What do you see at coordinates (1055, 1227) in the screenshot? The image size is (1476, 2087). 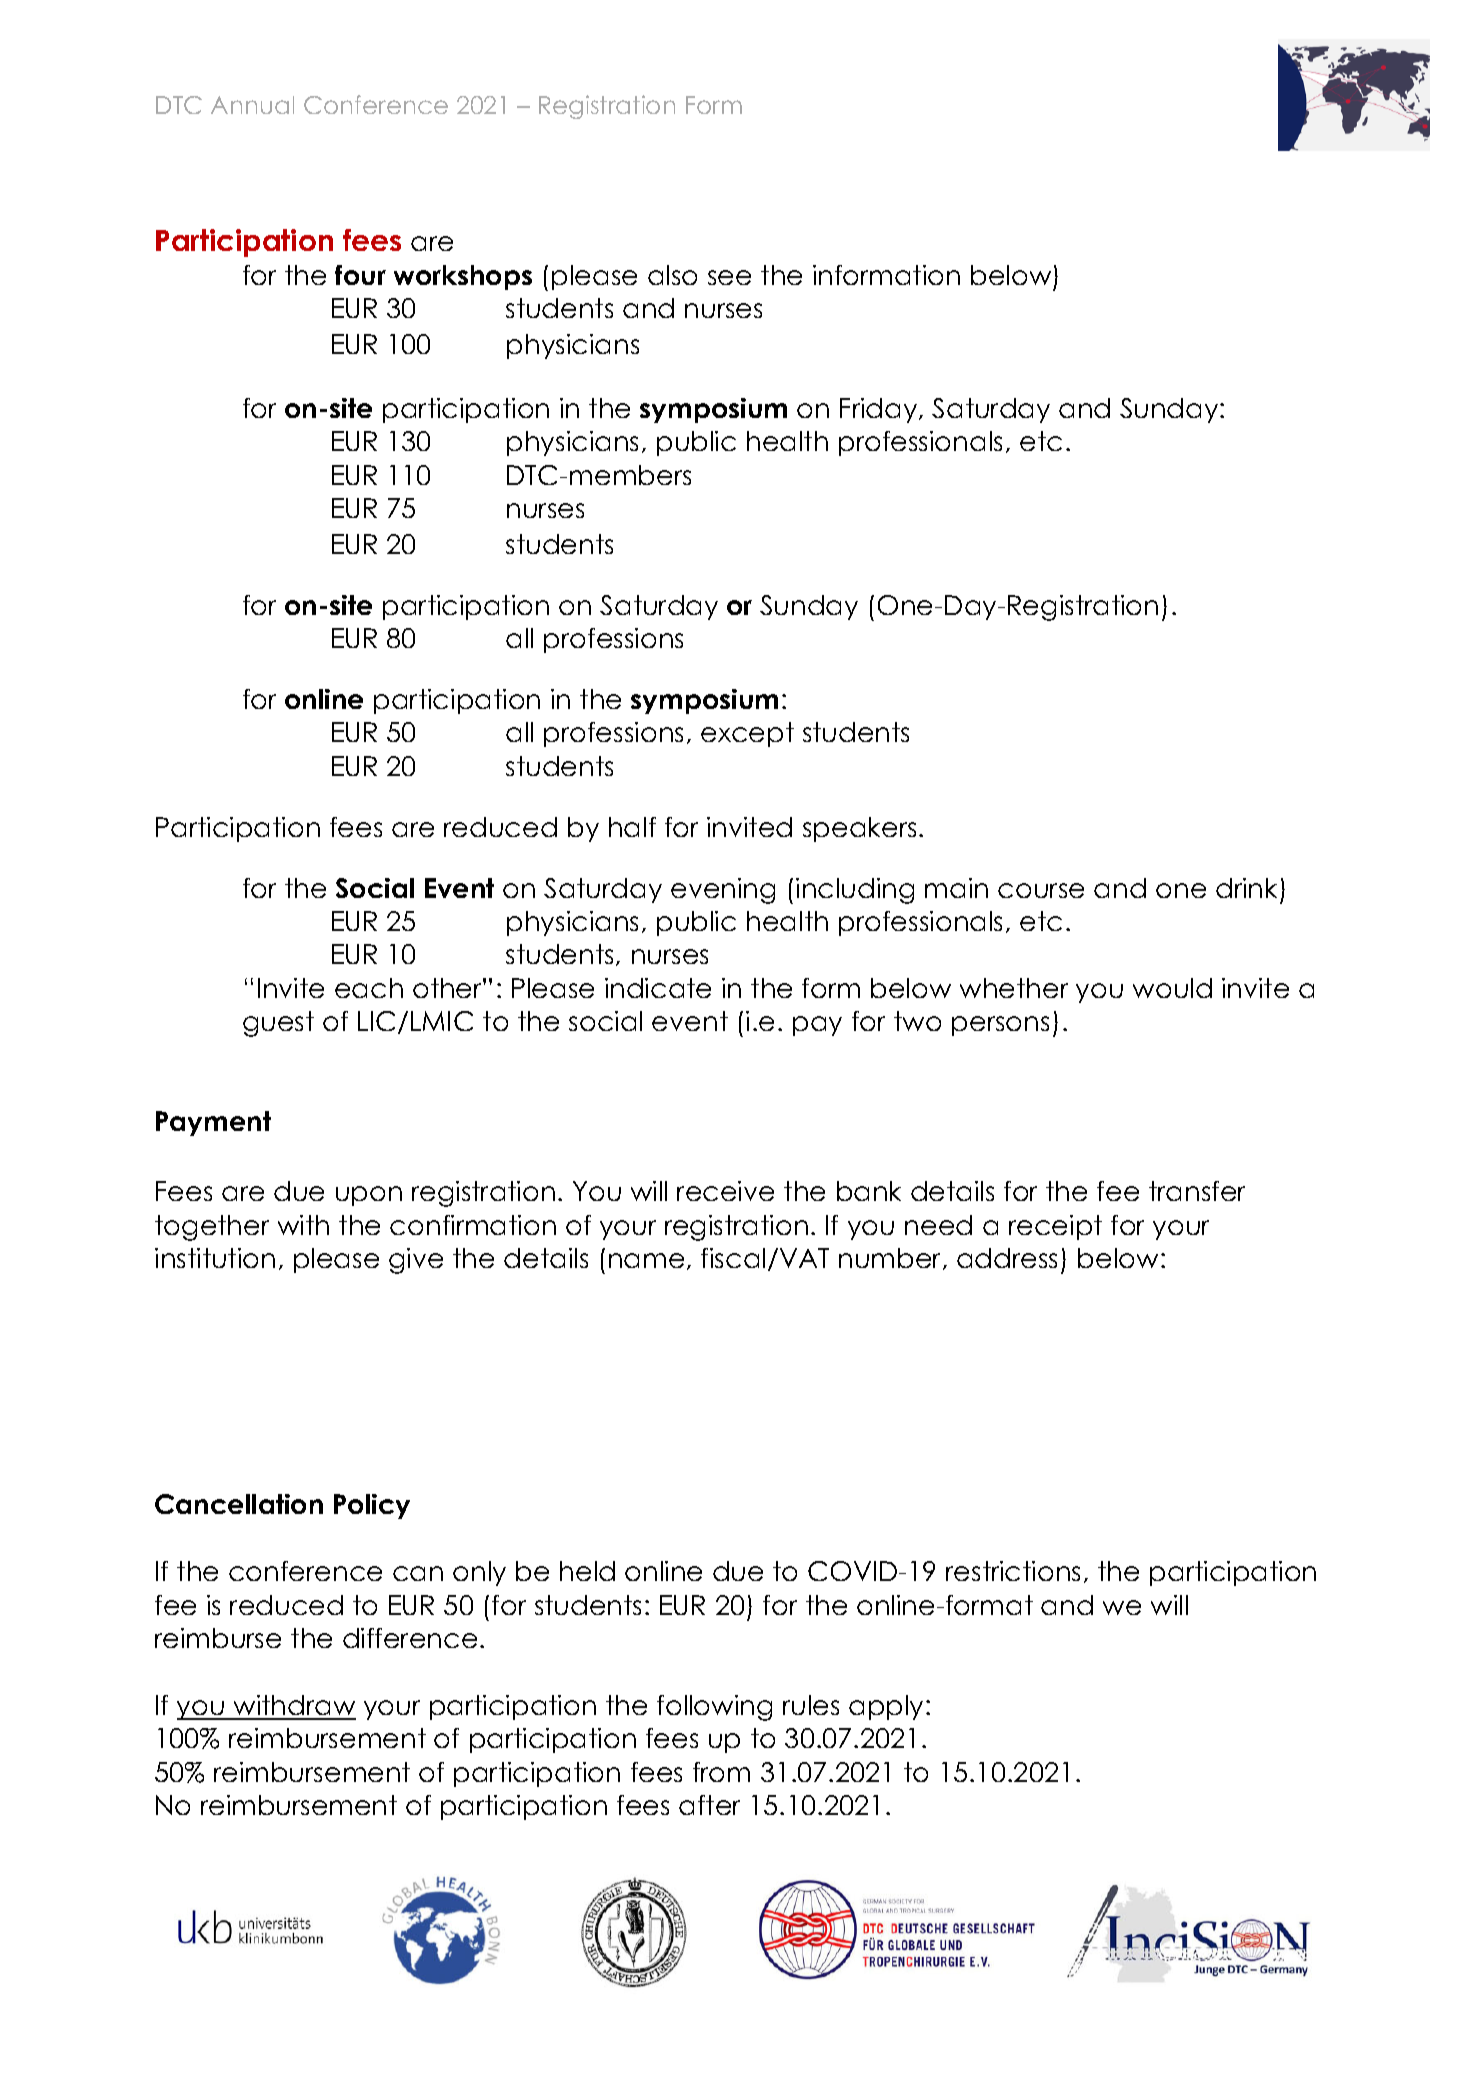 I see `receipt` at bounding box center [1055, 1227].
